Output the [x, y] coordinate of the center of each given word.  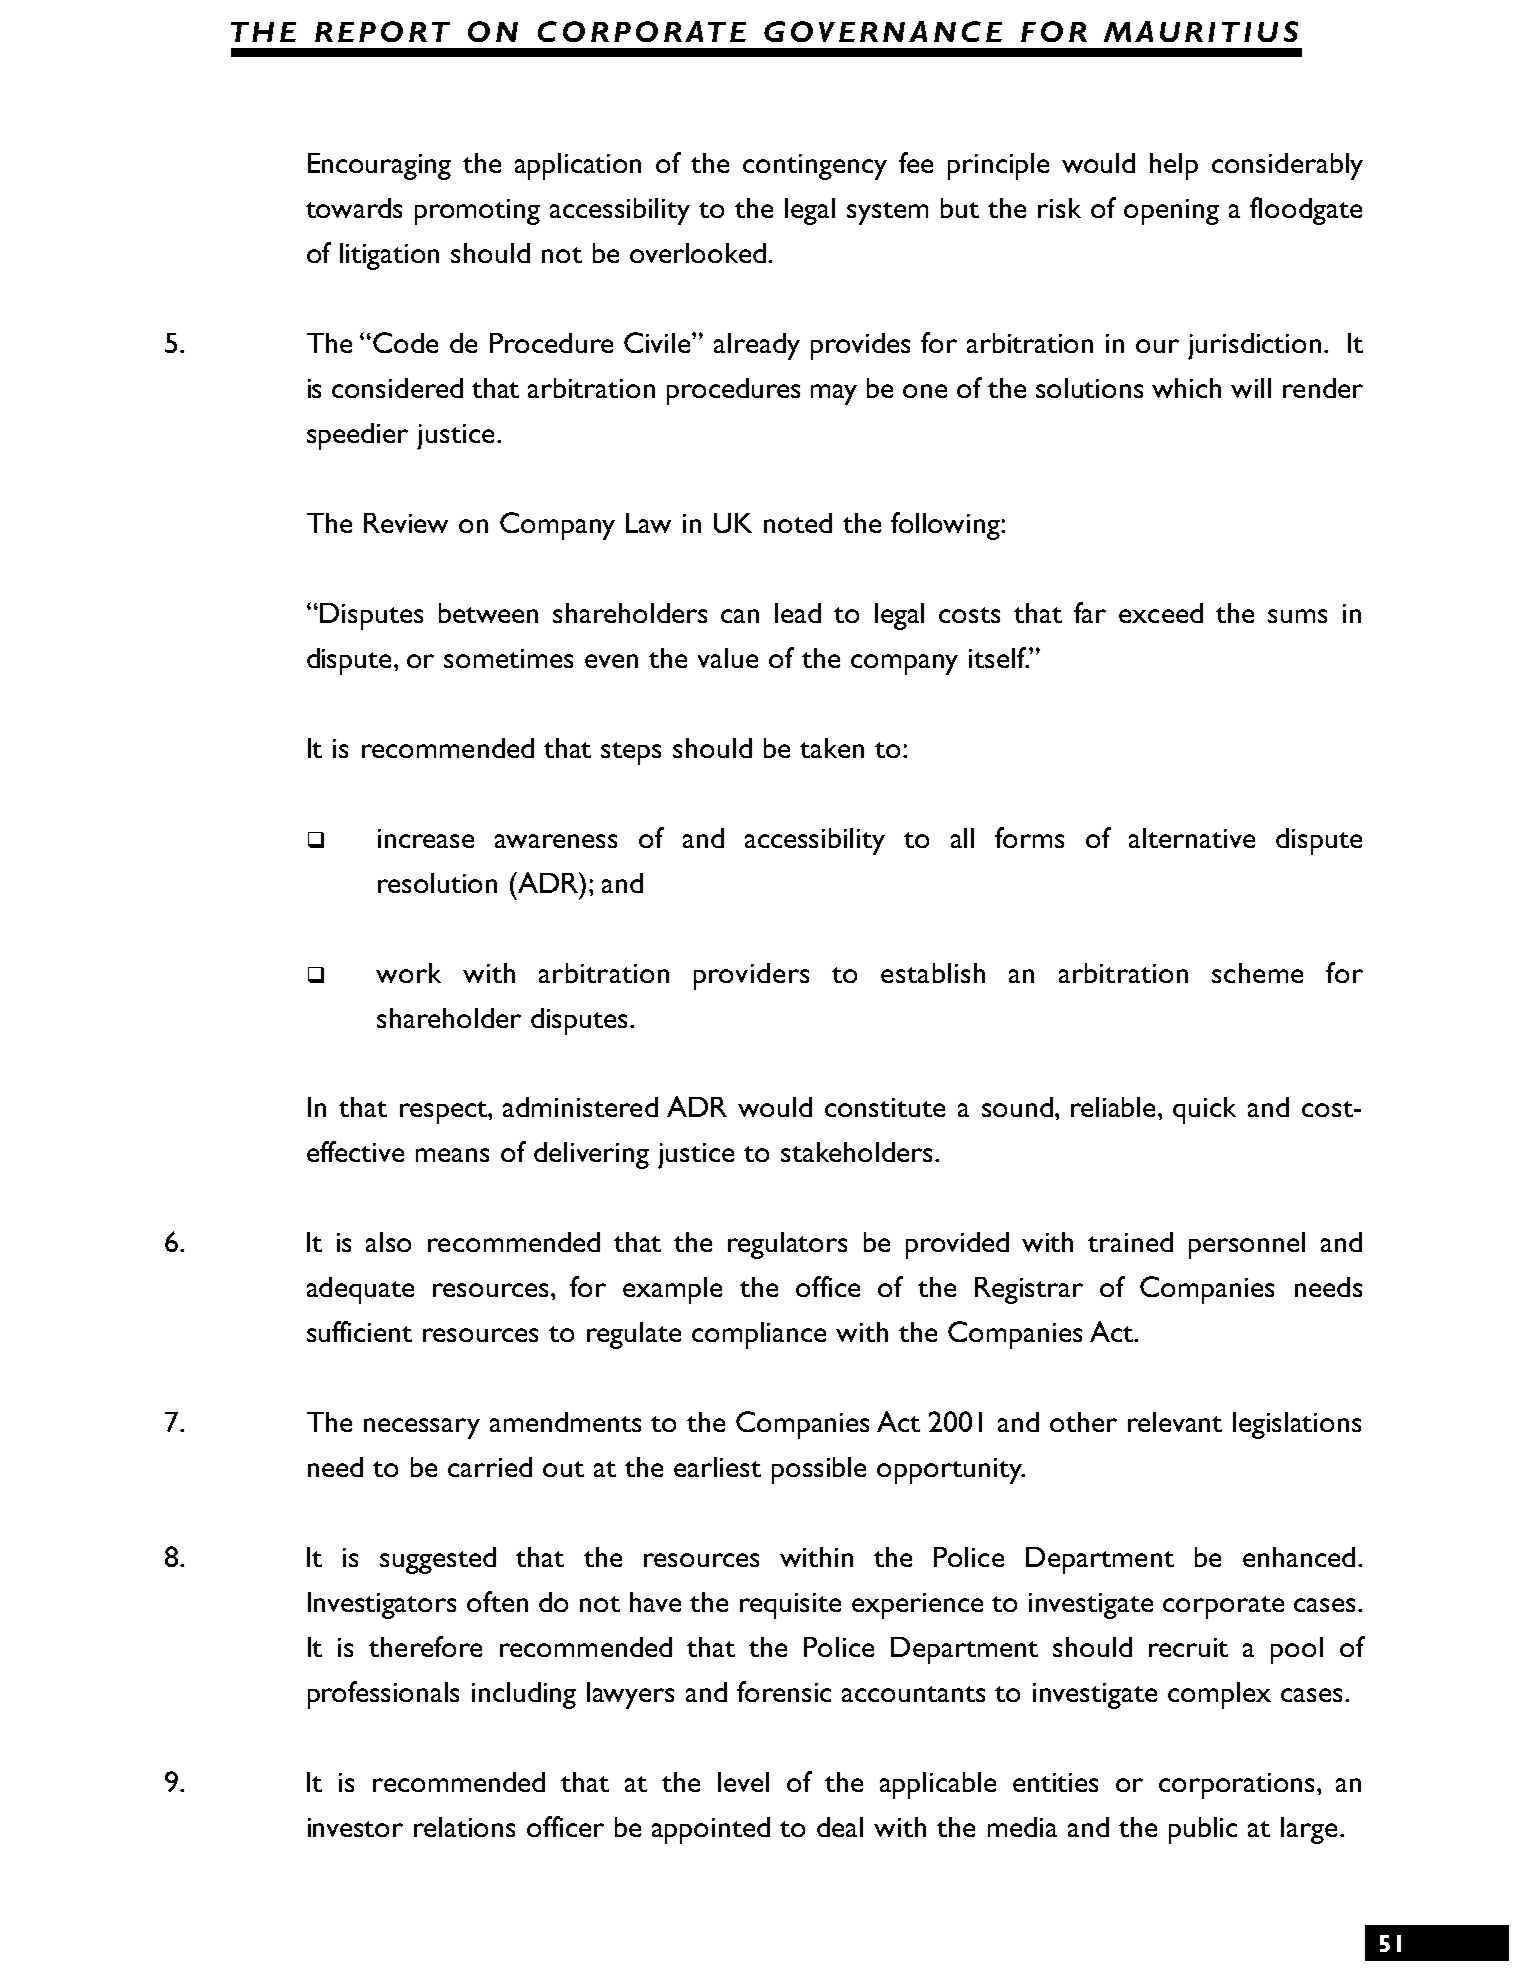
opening [1171, 212]
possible [819, 1470]
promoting [477, 212]
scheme [1257, 973]
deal [840, 1827]
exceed [1161, 613]
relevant [1175, 1422]
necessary [422, 1428]
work [408, 973]
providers [751, 976]
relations [464, 1827]
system [887, 213]
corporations [1238, 1786]
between [488, 613]
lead [798, 613]
